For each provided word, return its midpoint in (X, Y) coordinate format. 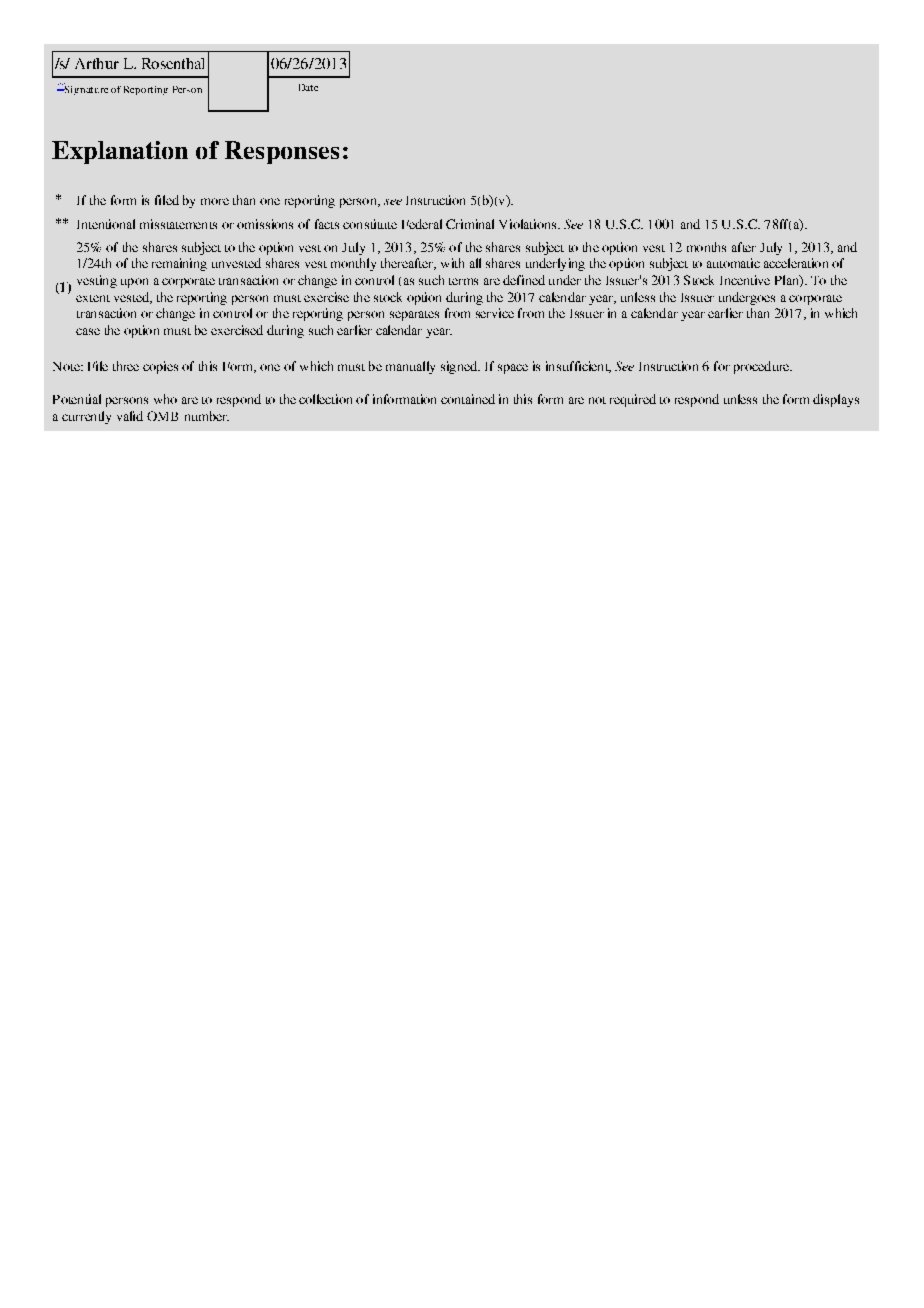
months (706, 247)
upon (134, 283)
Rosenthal (173, 63)
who (165, 399)
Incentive (745, 280)
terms (463, 281)
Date (308, 87)
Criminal (470, 224)
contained (468, 399)
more (215, 201)
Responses (282, 152)
